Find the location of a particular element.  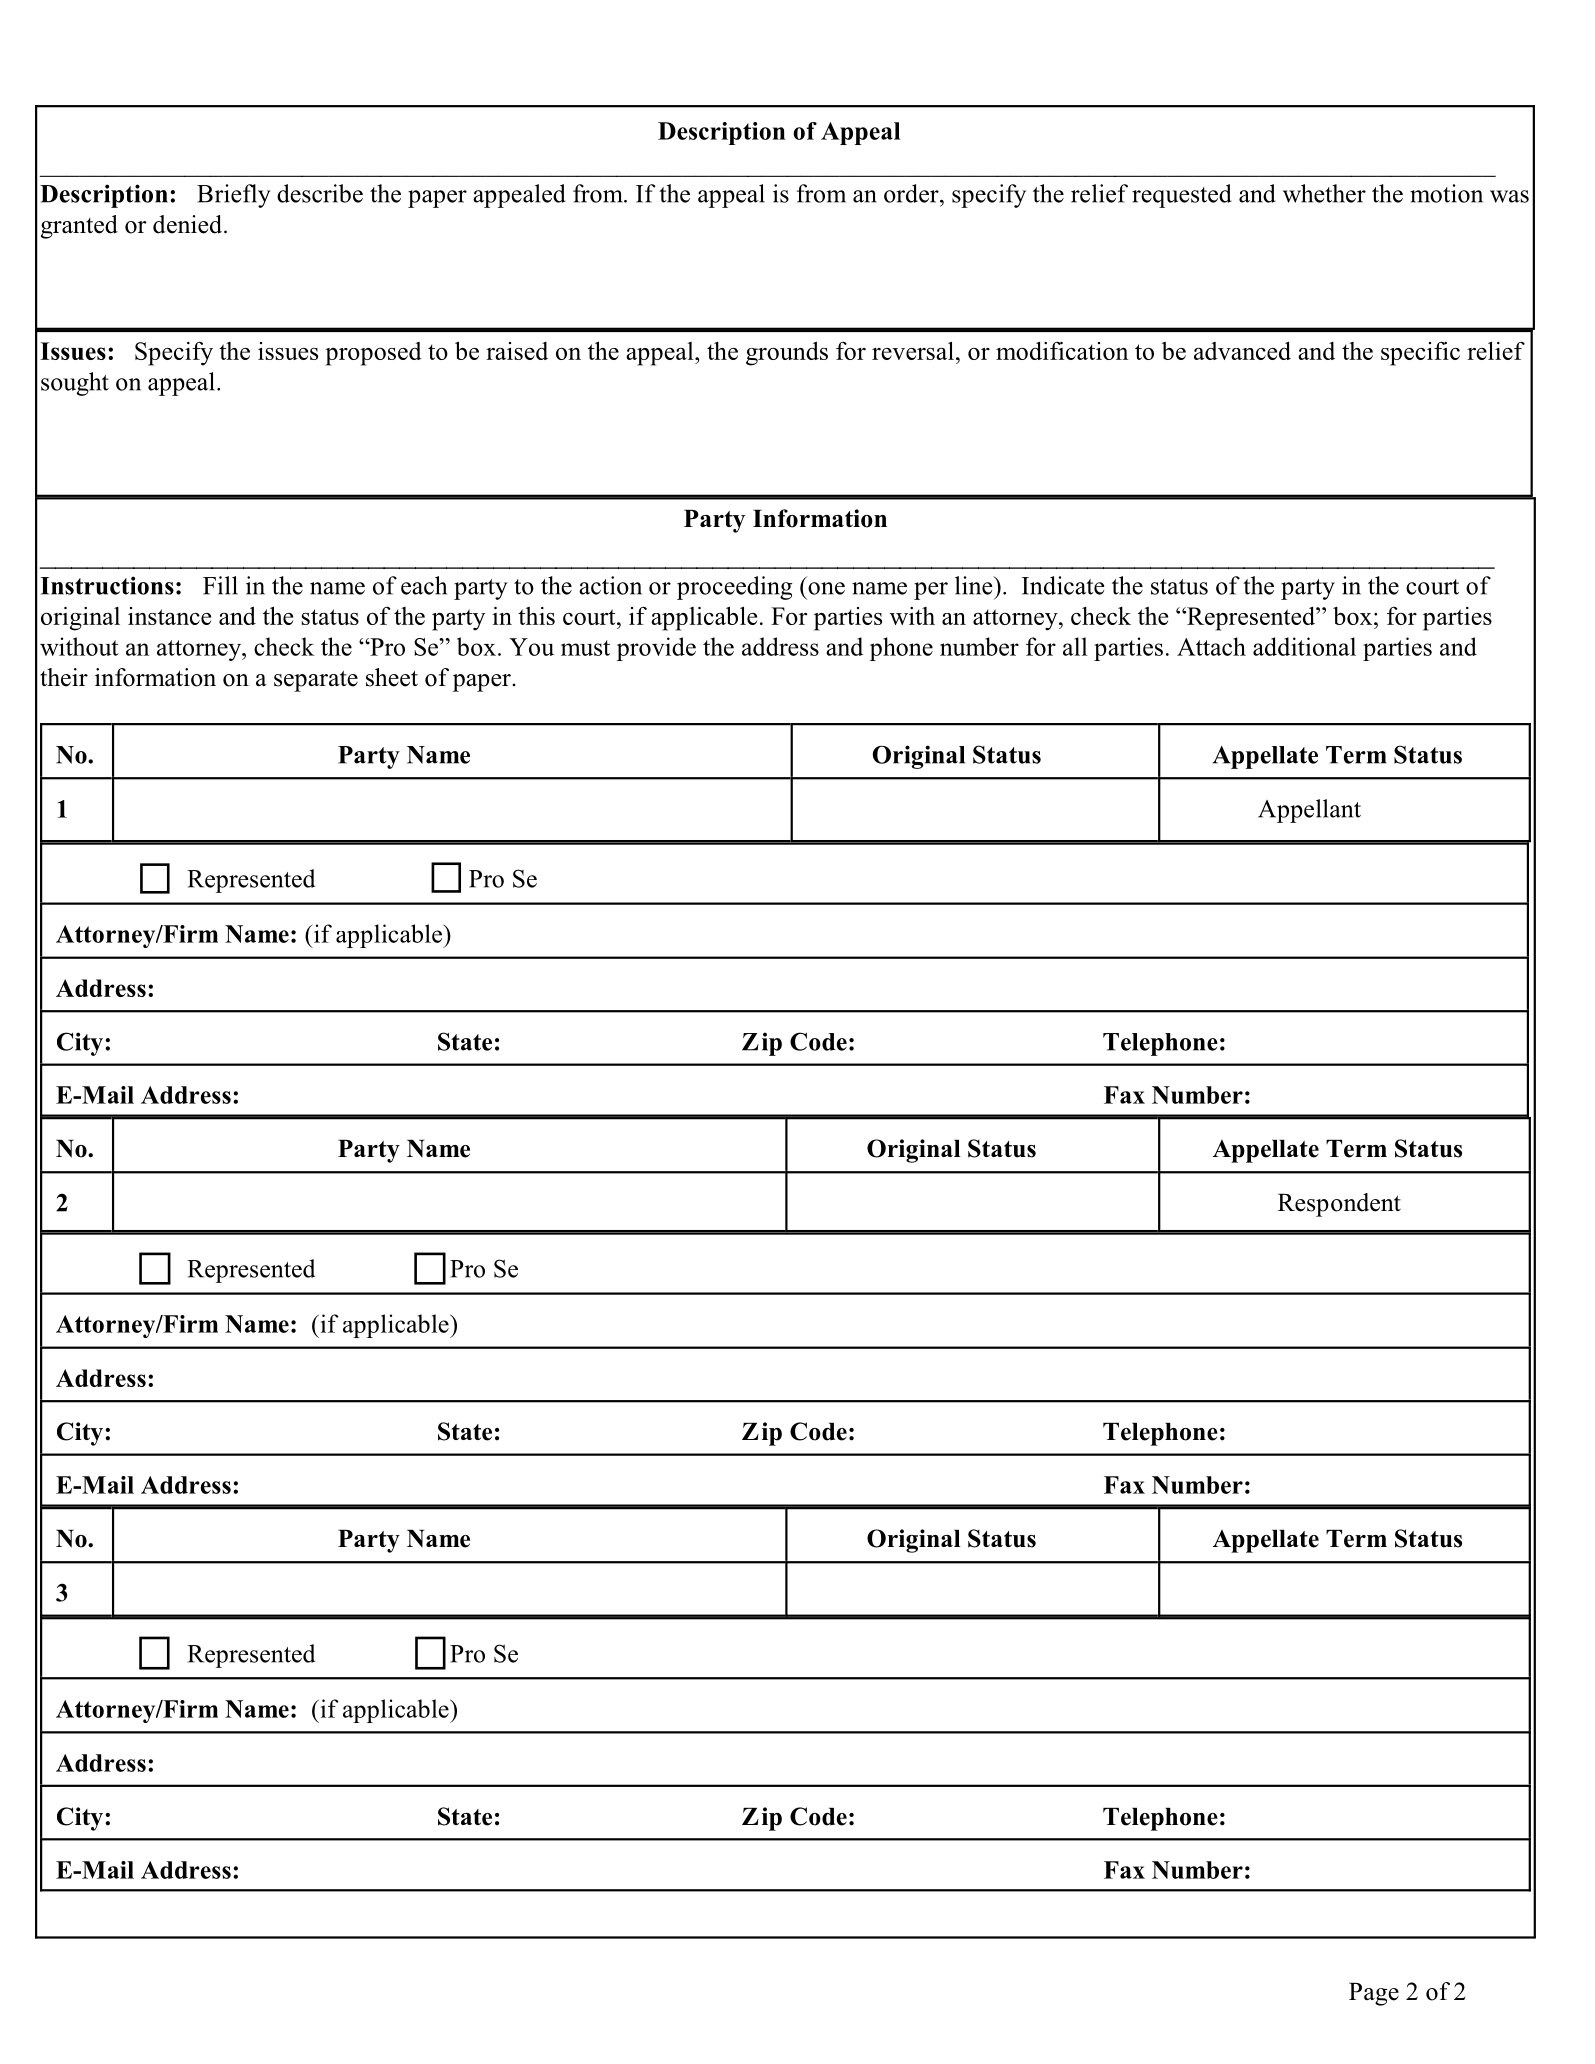

Page is located at coordinates (1374, 1994).
